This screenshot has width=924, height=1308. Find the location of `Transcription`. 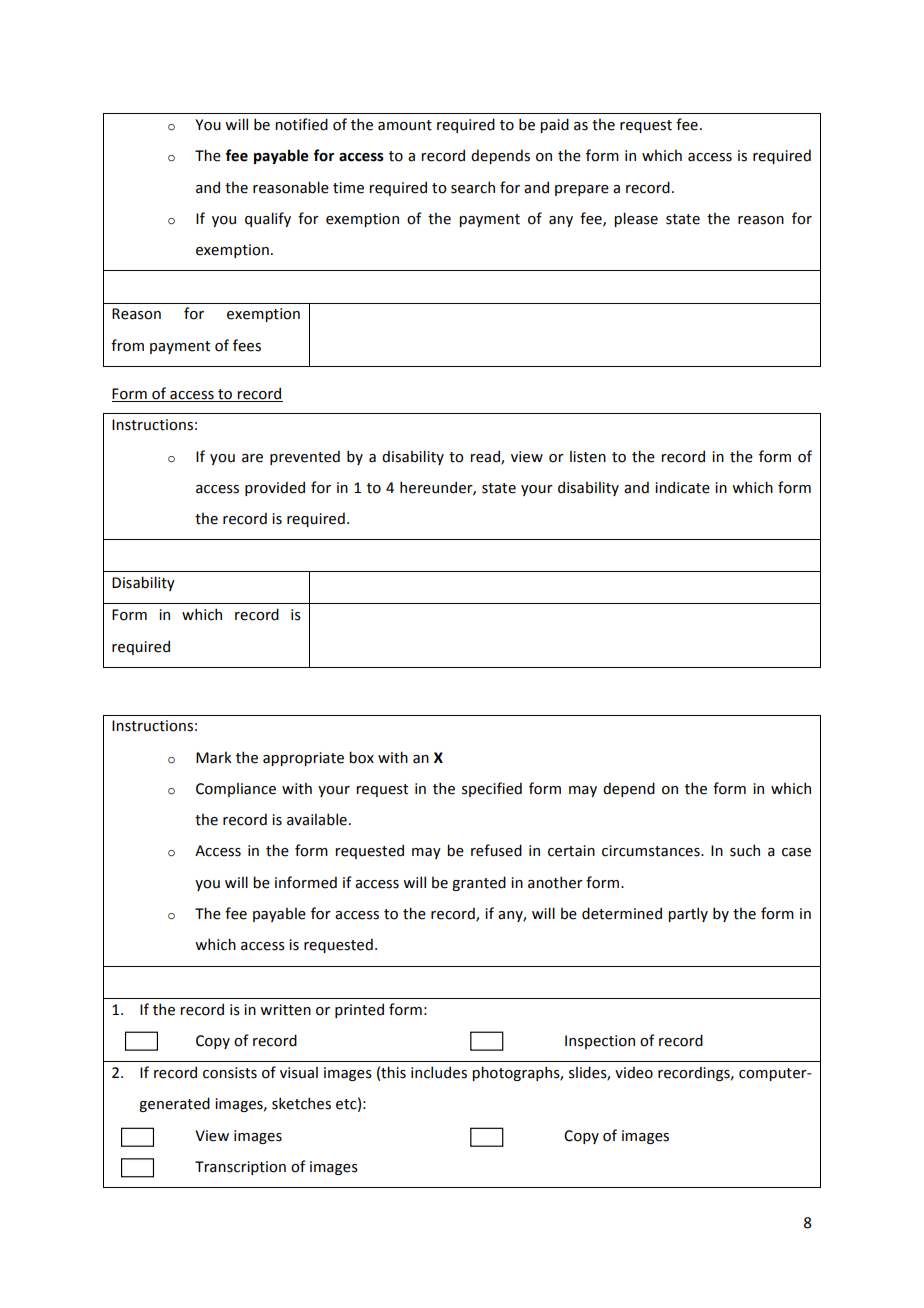

Transcription is located at coordinates (240, 1168).
